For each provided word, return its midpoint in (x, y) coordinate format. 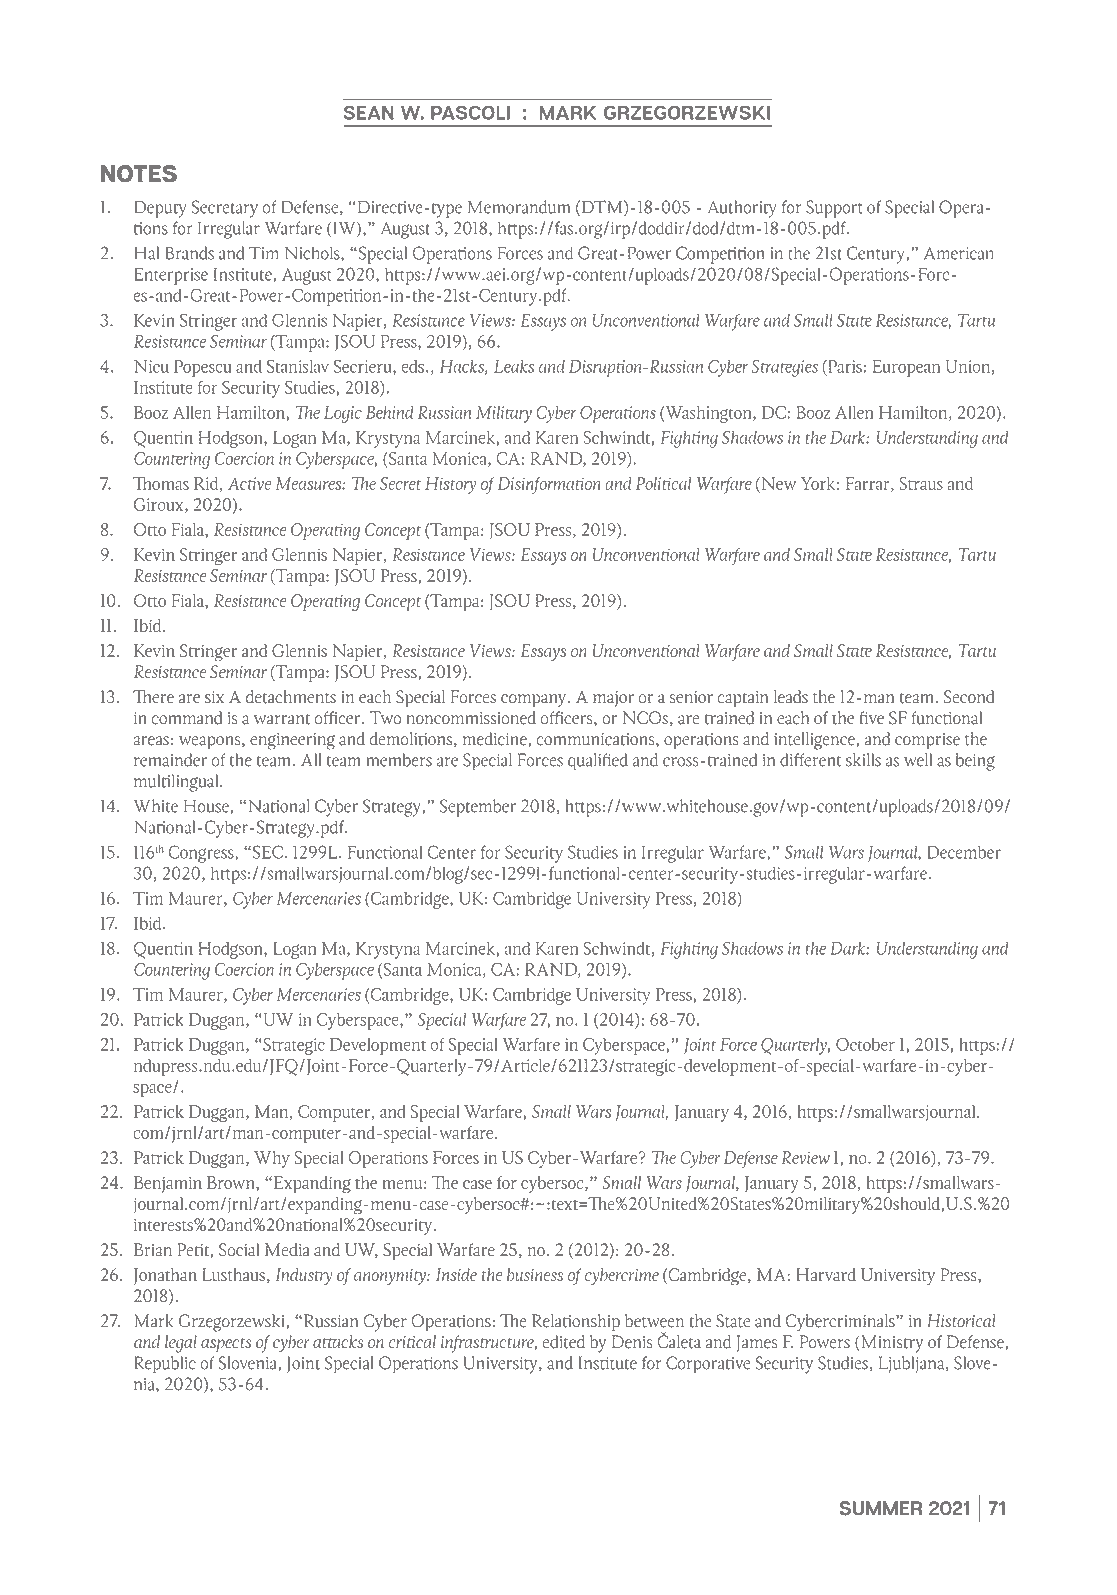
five (871, 718)
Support (834, 209)
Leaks (514, 366)
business (535, 1274)
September (478, 808)
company (535, 701)
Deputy (160, 209)
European (906, 368)
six (214, 697)
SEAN (369, 112)
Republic (165, 1365)
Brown (232, 1183)
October (865, 1044)
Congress (202, 854)
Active (249, 483)
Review (806, 1157)
